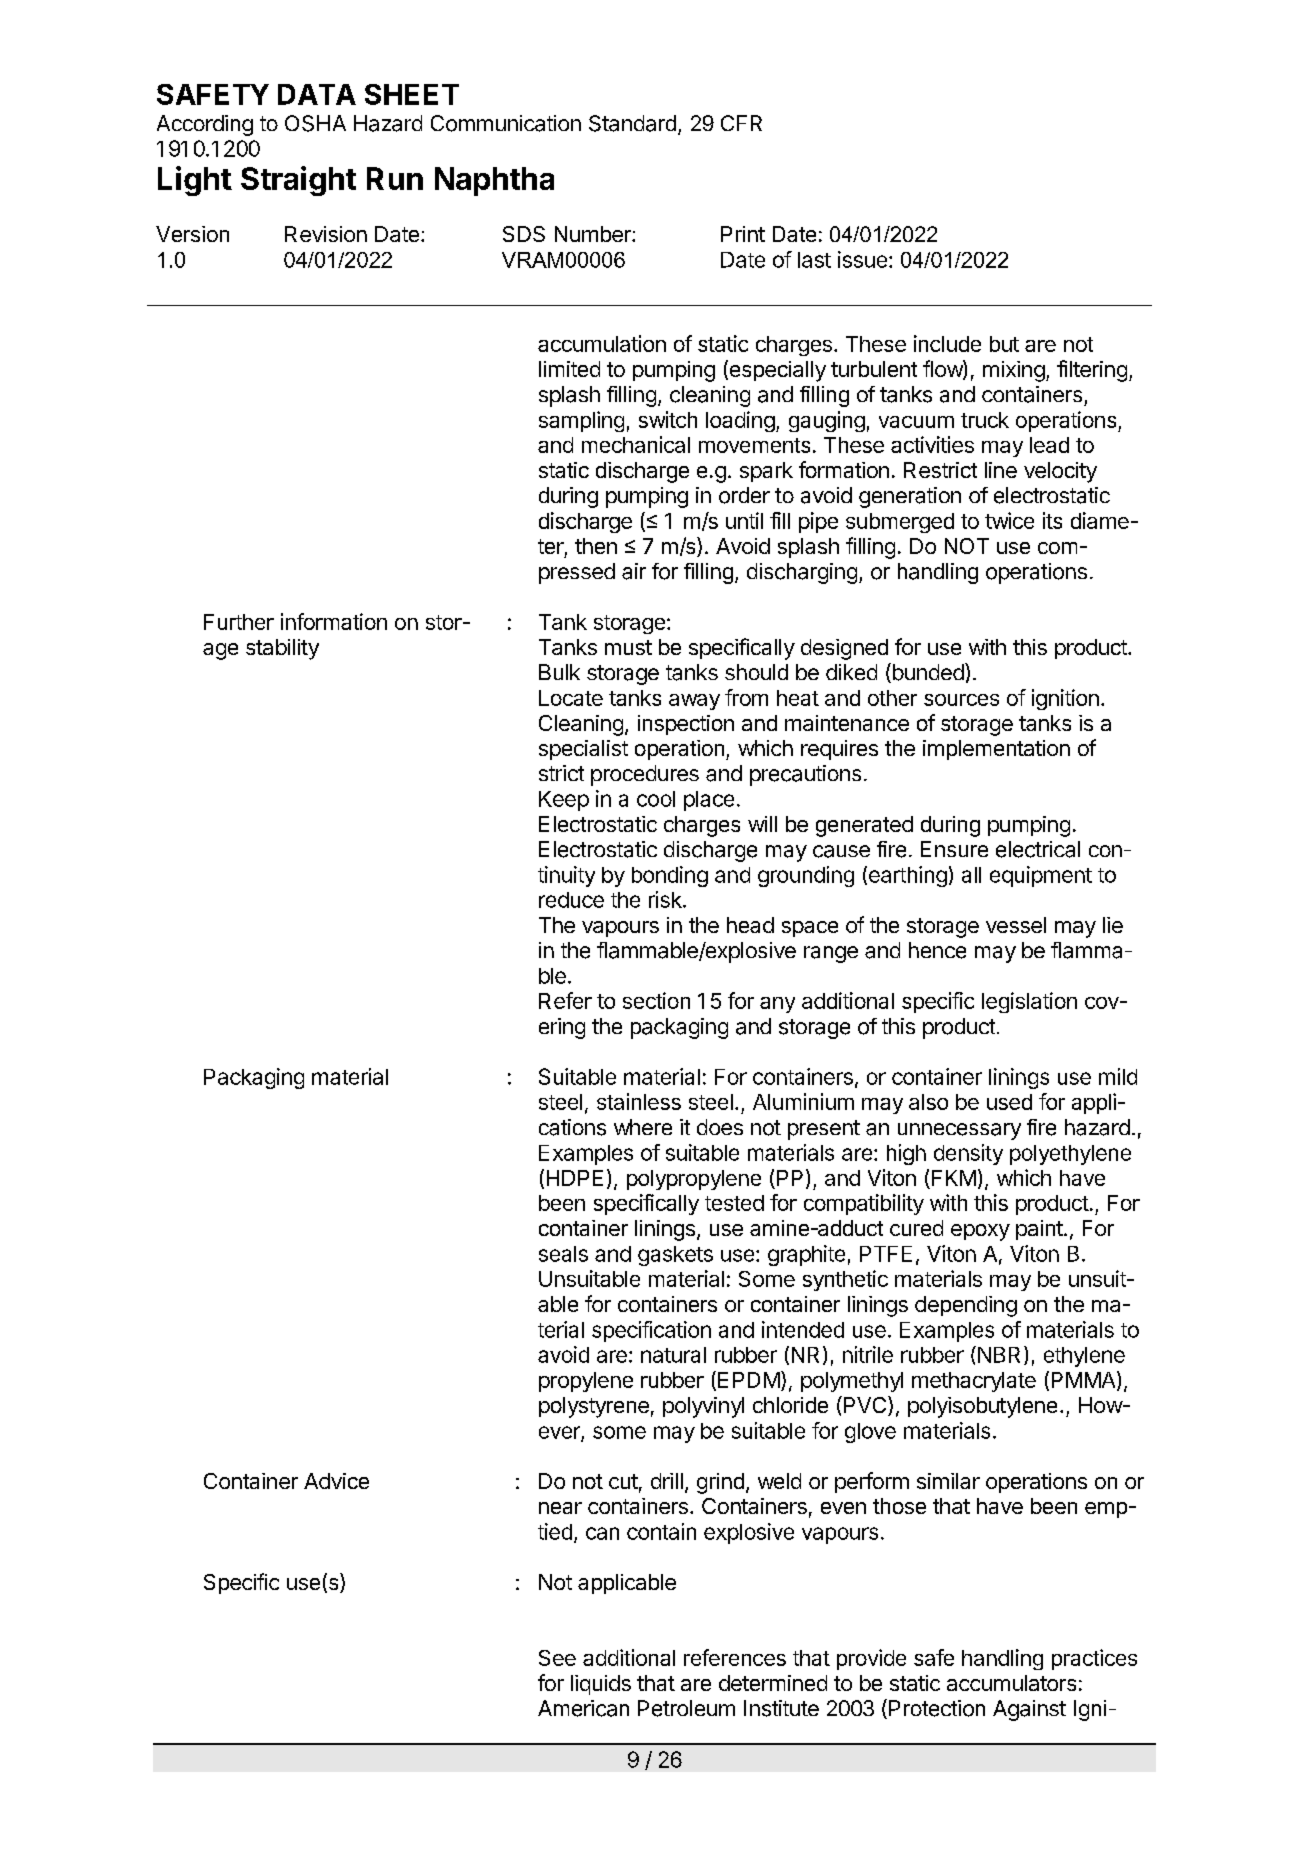 This document has width=1308, height=1850. What do you see at coordinates (628, 647) in the document?
I see `must` at bounding box center [628, 647].
